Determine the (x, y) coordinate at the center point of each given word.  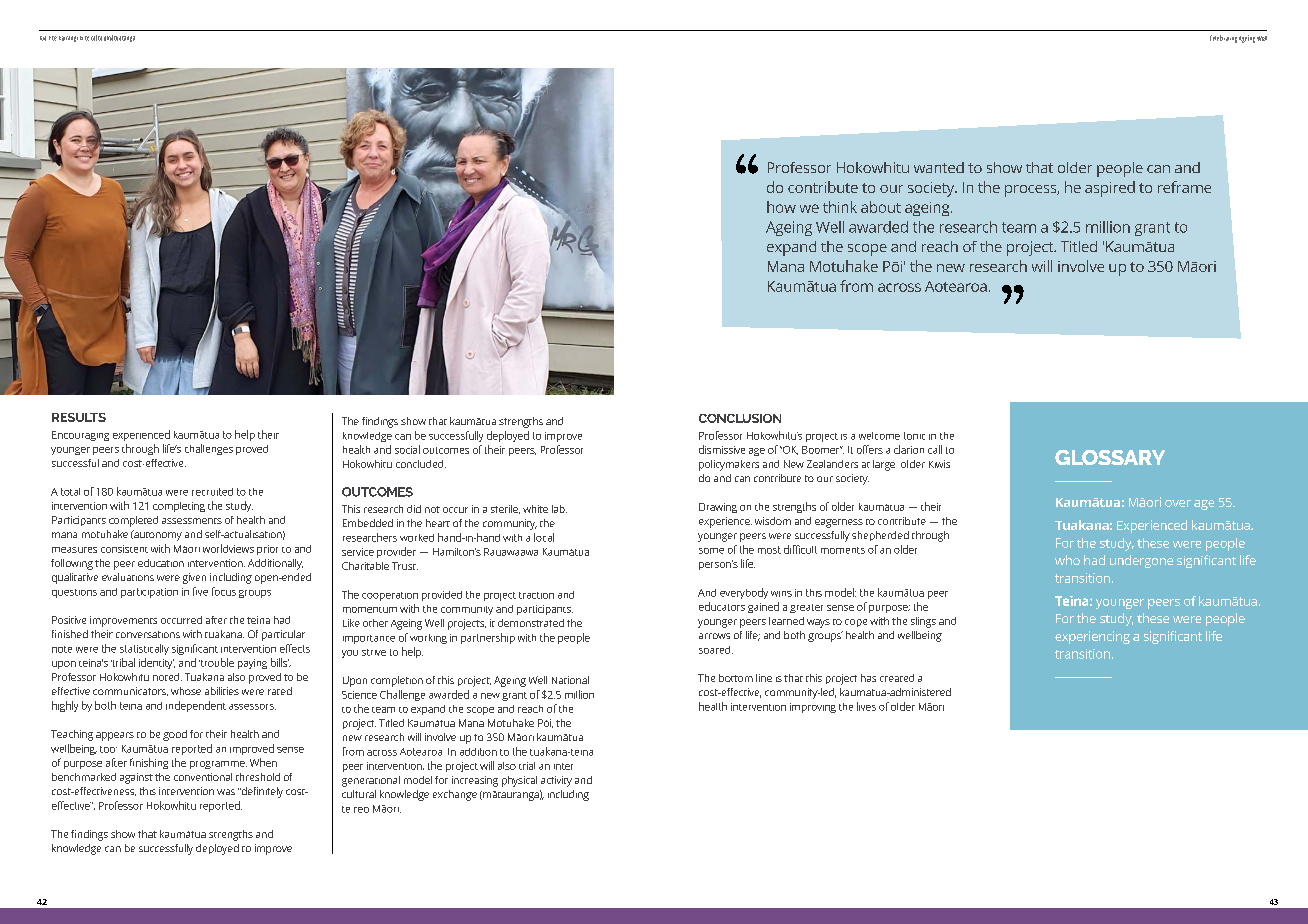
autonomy (157, 535)
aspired (1110, 189)
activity (556, 781)
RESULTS (79, 417)
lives (866, 706)
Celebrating (1223, 39)
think (840, 207)
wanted (939, 167)
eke (53, 38)
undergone (1141, 561)
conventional (203, 777)
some (711, 551)
